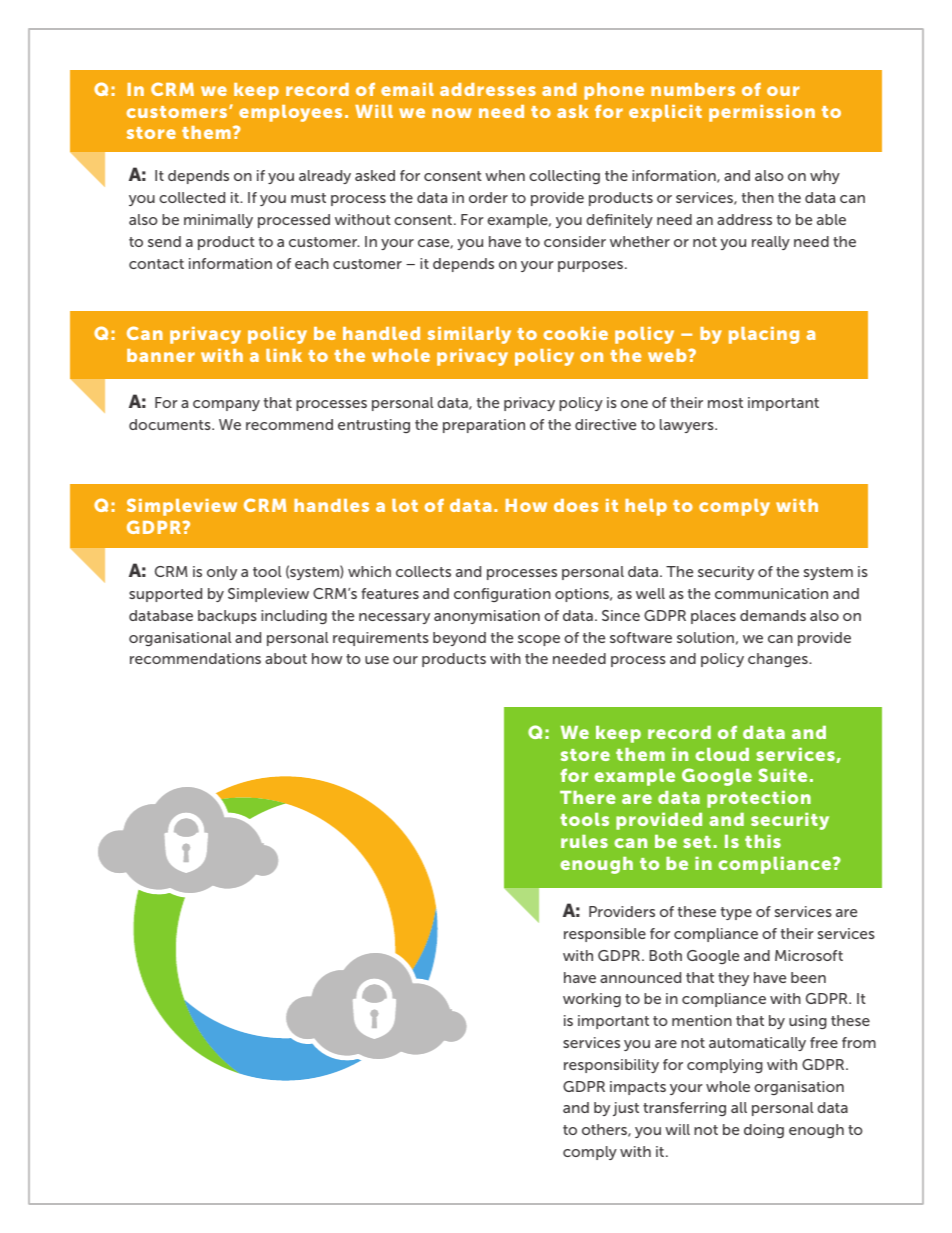  I want to click on permission, so click(762, 113).
